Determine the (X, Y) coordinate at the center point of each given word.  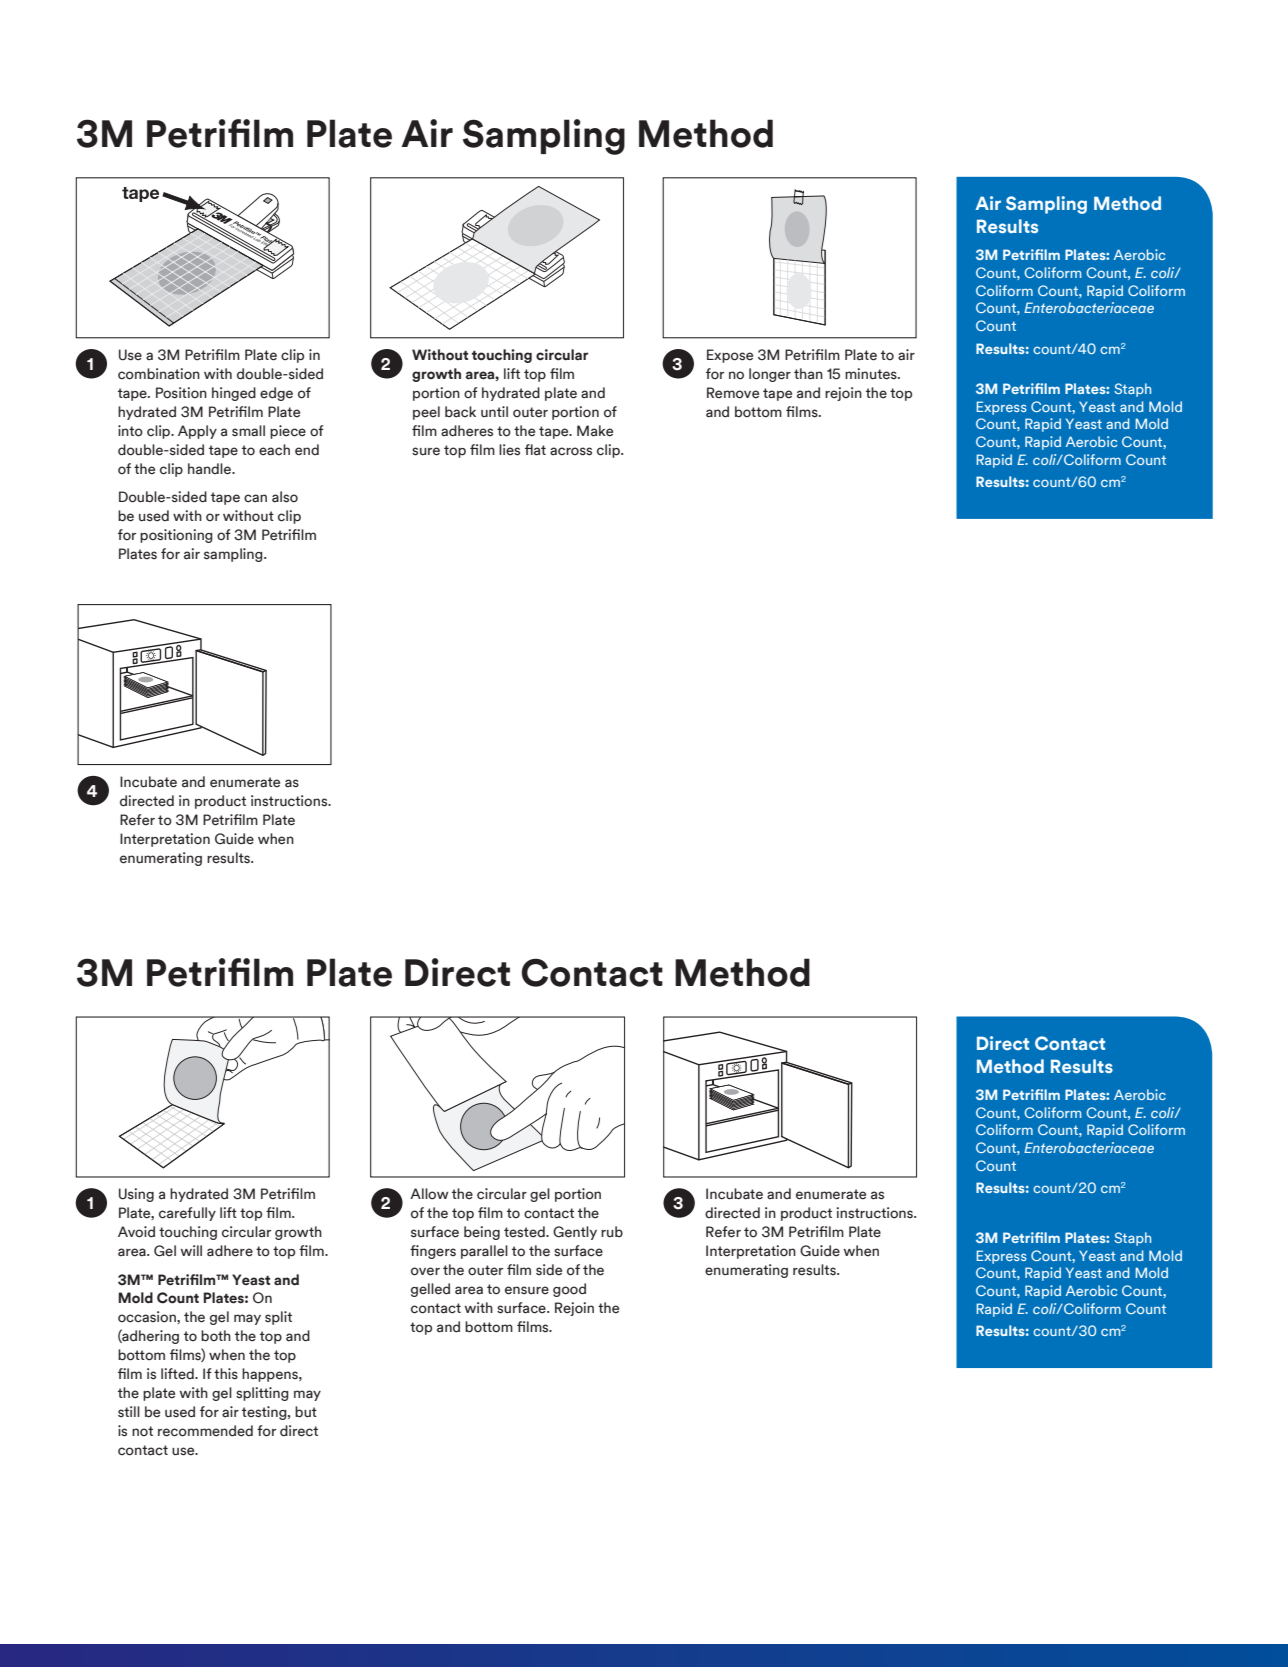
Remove (733, 393)
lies (509, 450)
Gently (575, 1233)
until (494, 411)
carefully (187, 1214)
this (226, 1374)
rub (612, 1231)
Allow (429, 1194)
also (285, 497)
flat (535, 450)
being (482, 1233)
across (571, 451)
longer (770, 375)
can (255, 498)
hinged (234, 394)
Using (136, 1195)
